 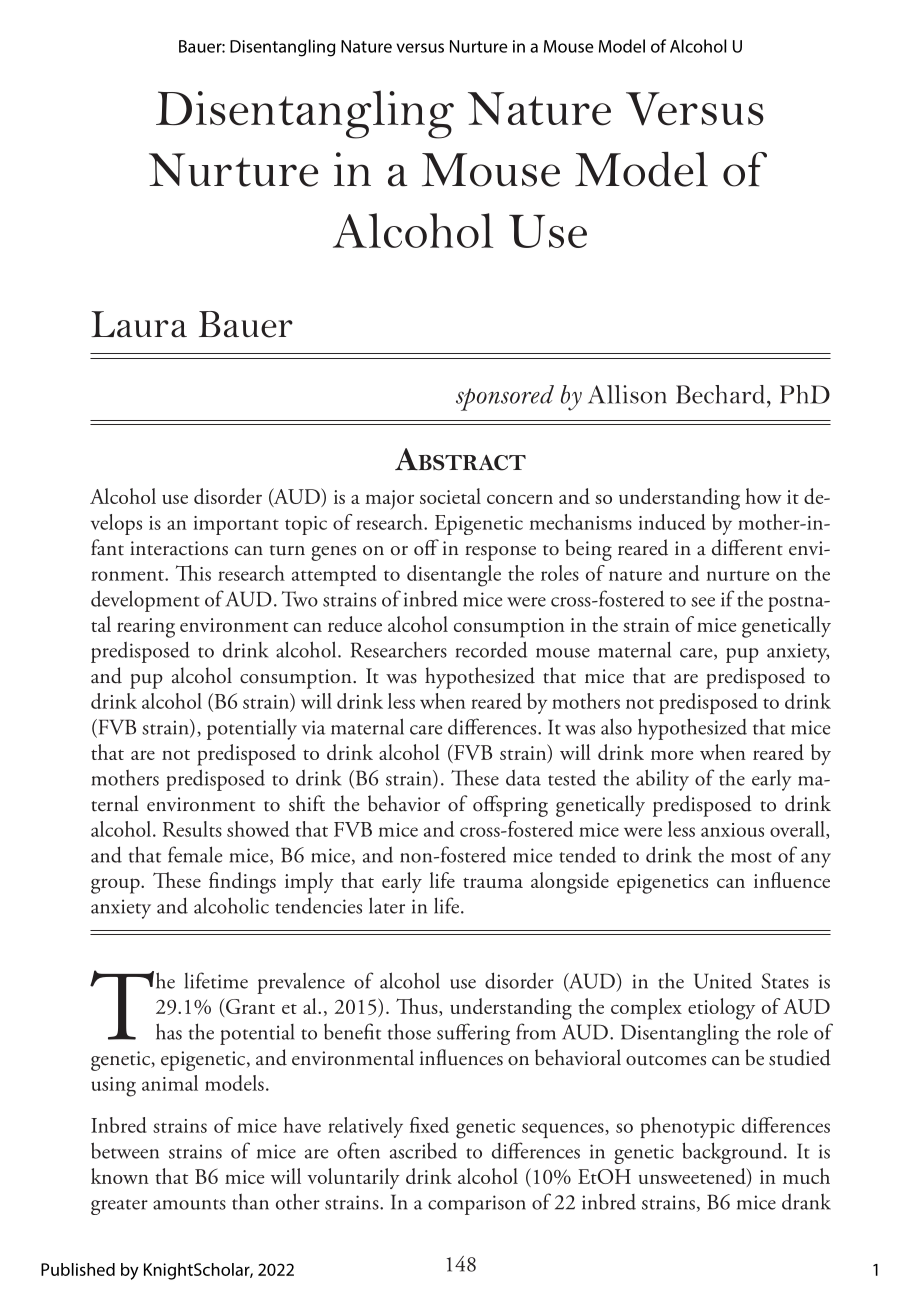 I want to click on anxious, so click(x=732, y=830).
